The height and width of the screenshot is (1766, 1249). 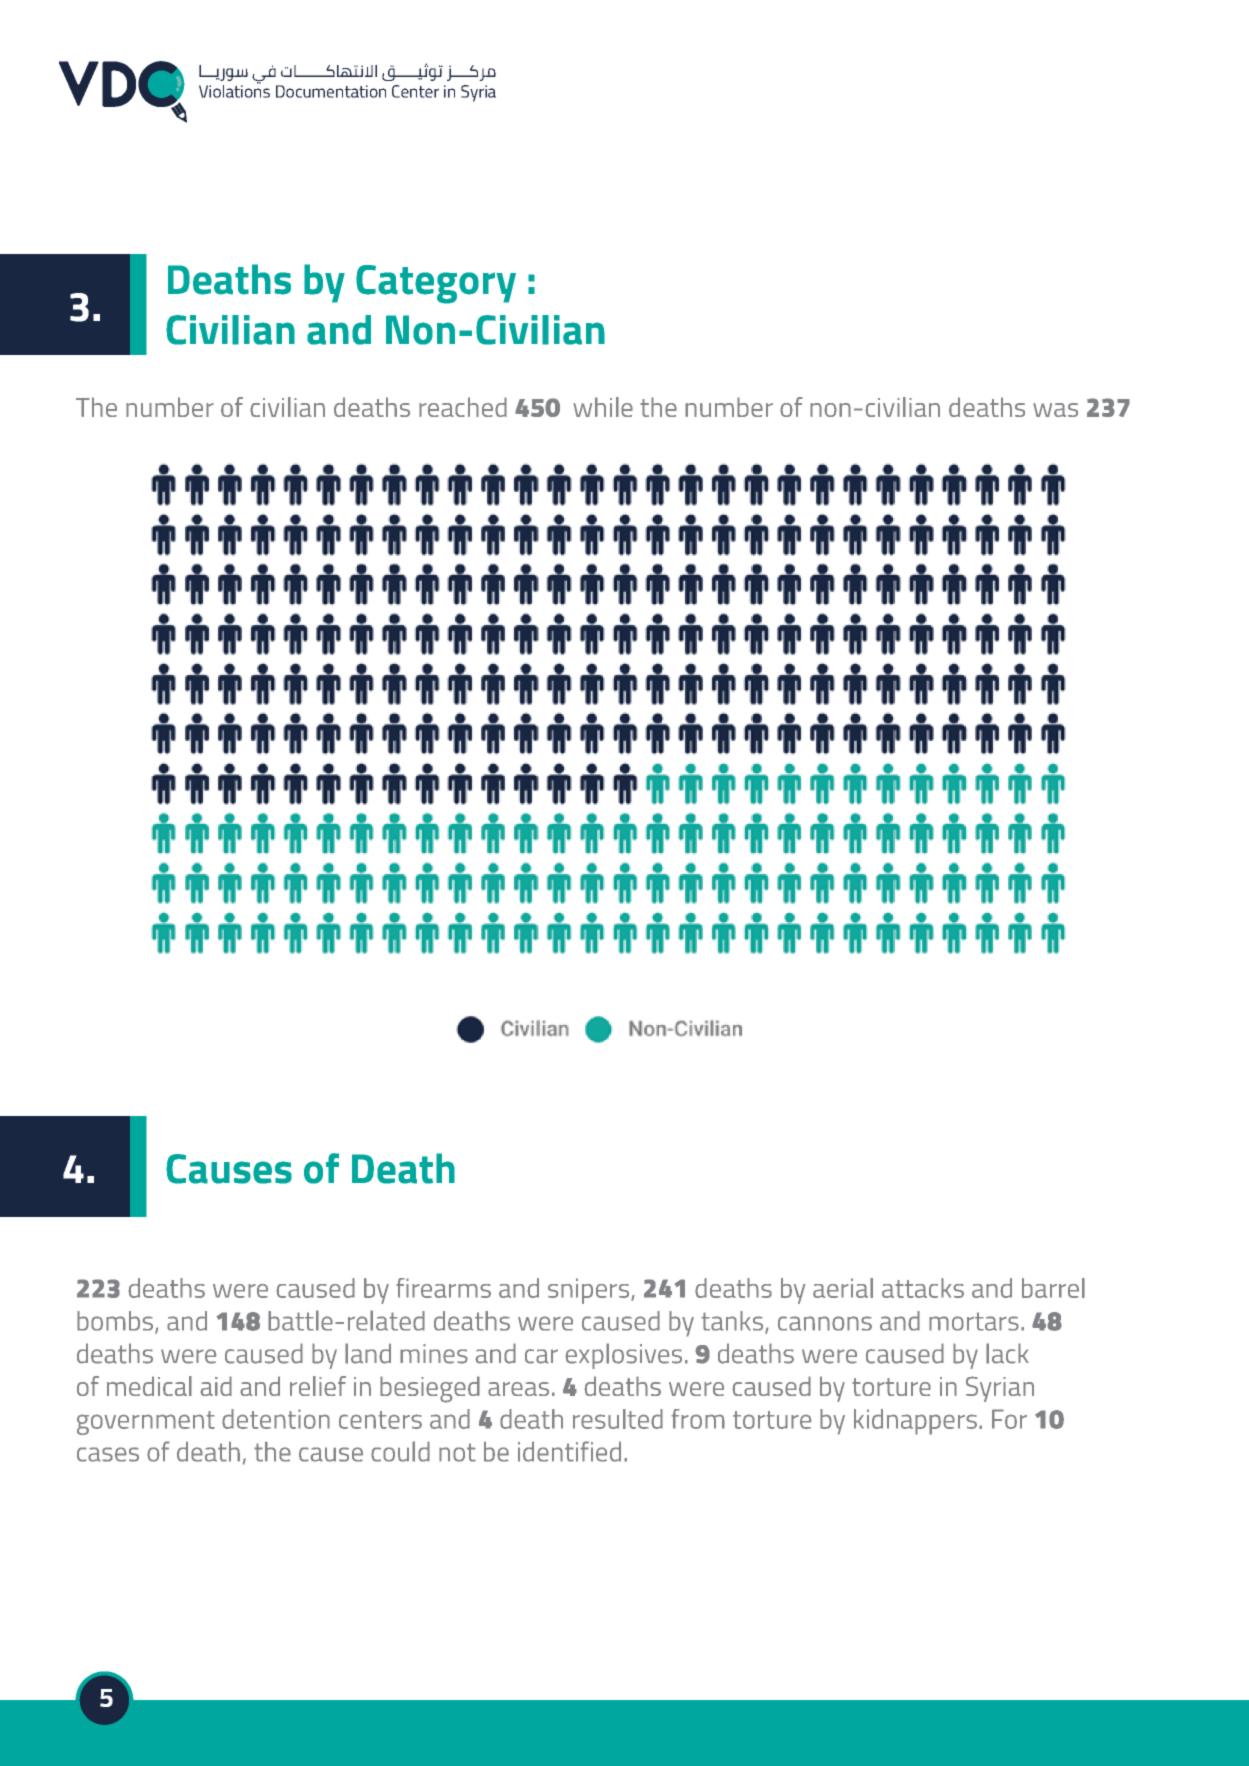 I want to click on firearms, so click(x=443, y=1288).
